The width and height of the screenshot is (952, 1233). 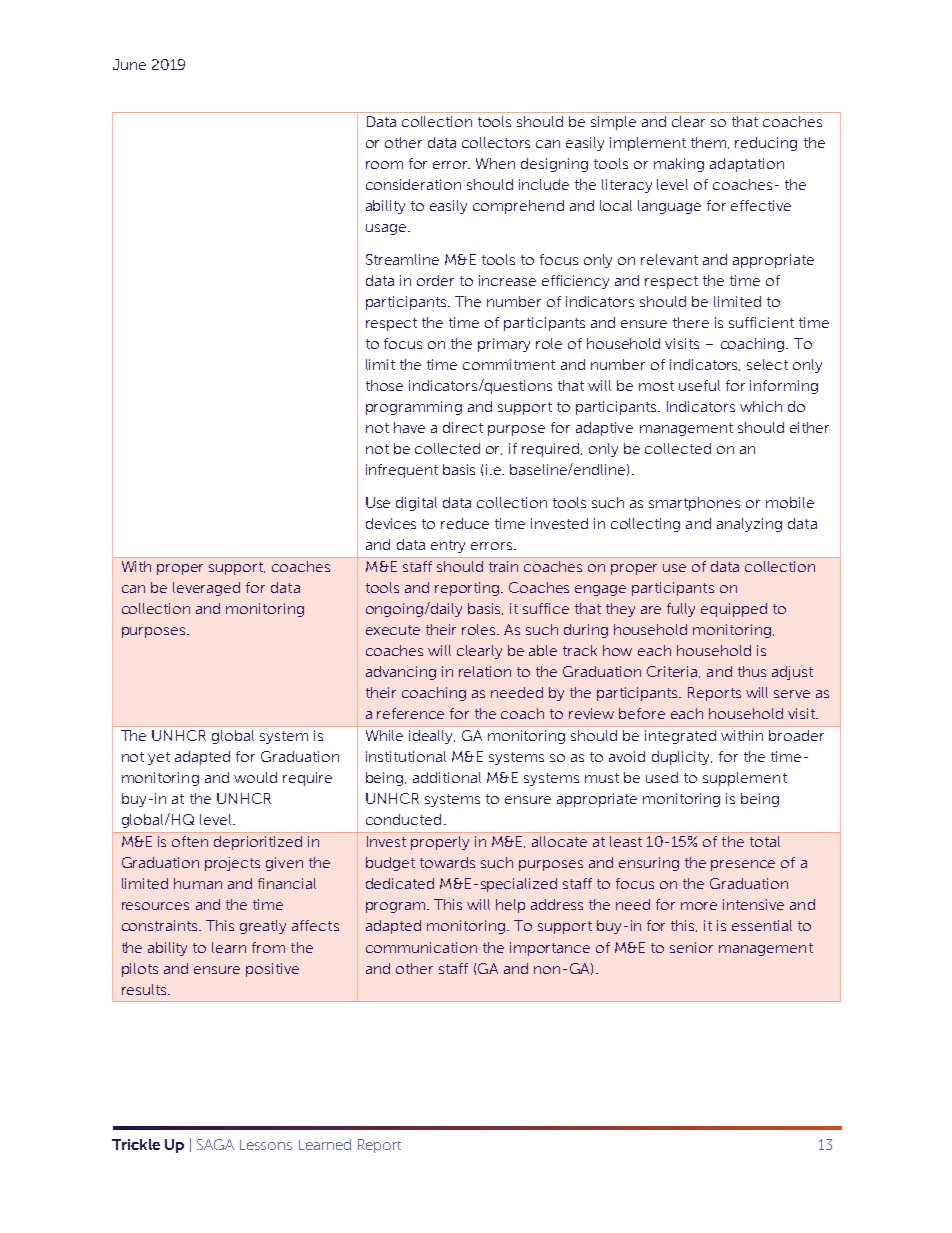 I want to click on smartphones, so click(x=694, y=504).
